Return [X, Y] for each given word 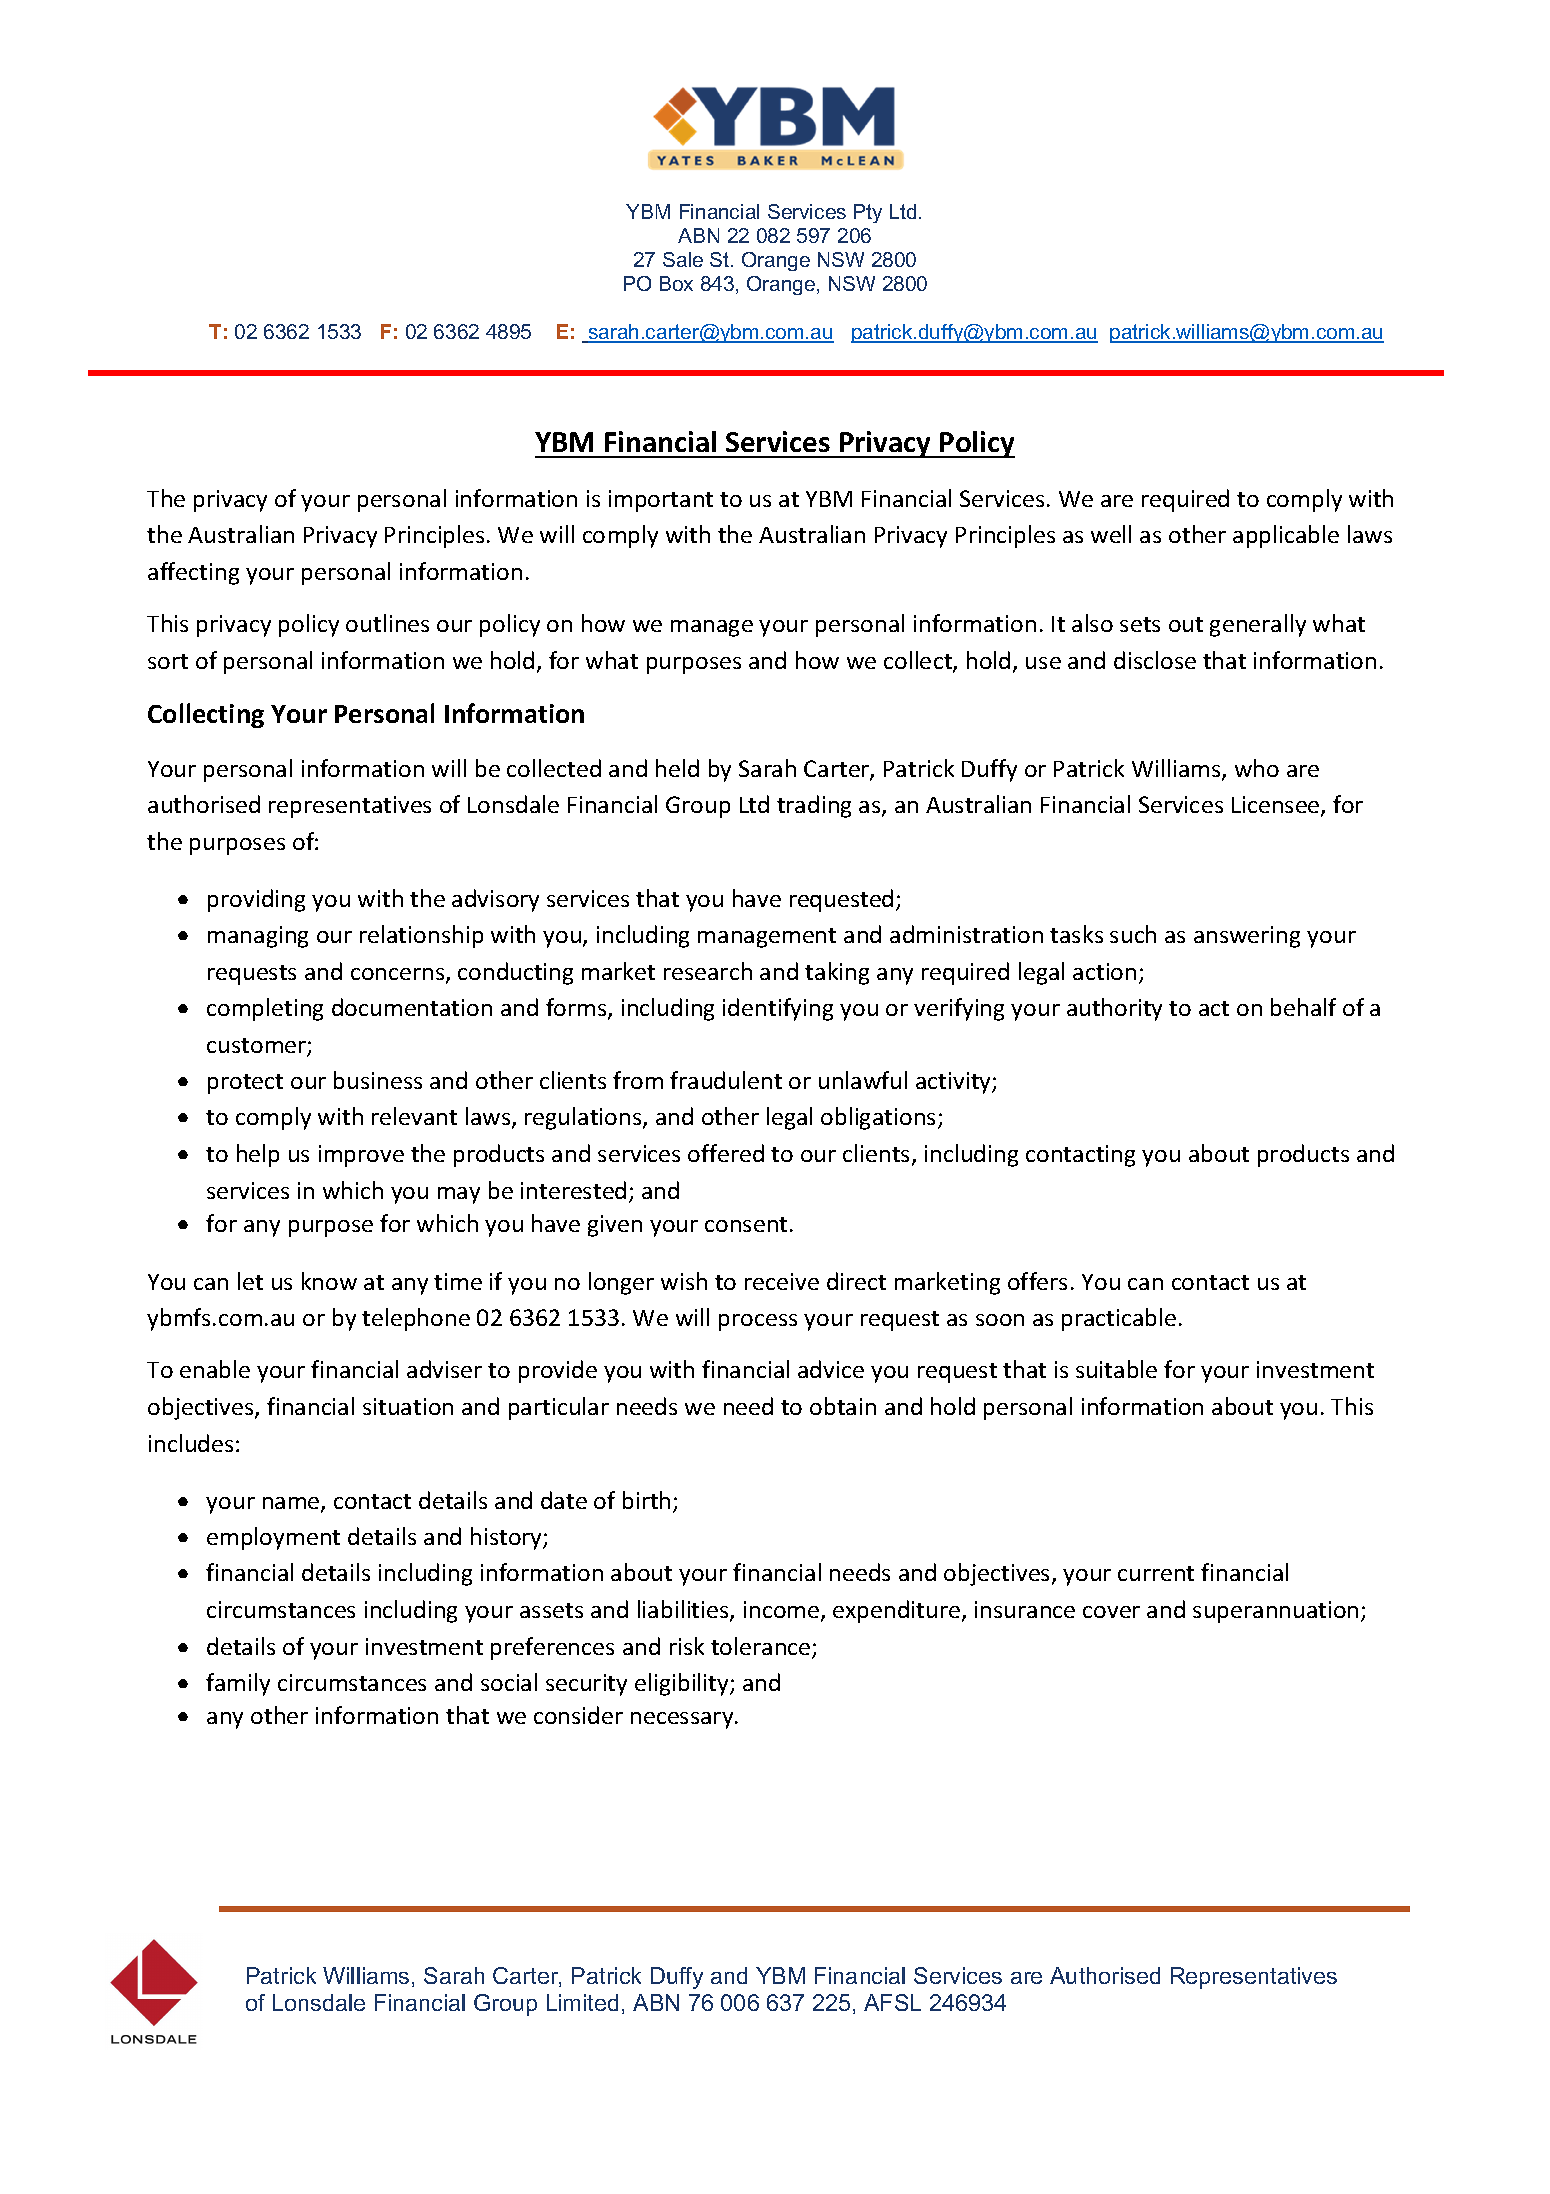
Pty [868, 213]
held [677, 768]
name [292, 1504]
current [1156, 1573]
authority [1114, 1009]
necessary [683, 1720]
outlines [387, 623]
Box [676, 283]
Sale [683, 259]
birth [646, 1500]
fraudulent [726, 1080]
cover [1111, 1612]
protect [245, 1084]
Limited [582, 2002]
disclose [1155, 660]
